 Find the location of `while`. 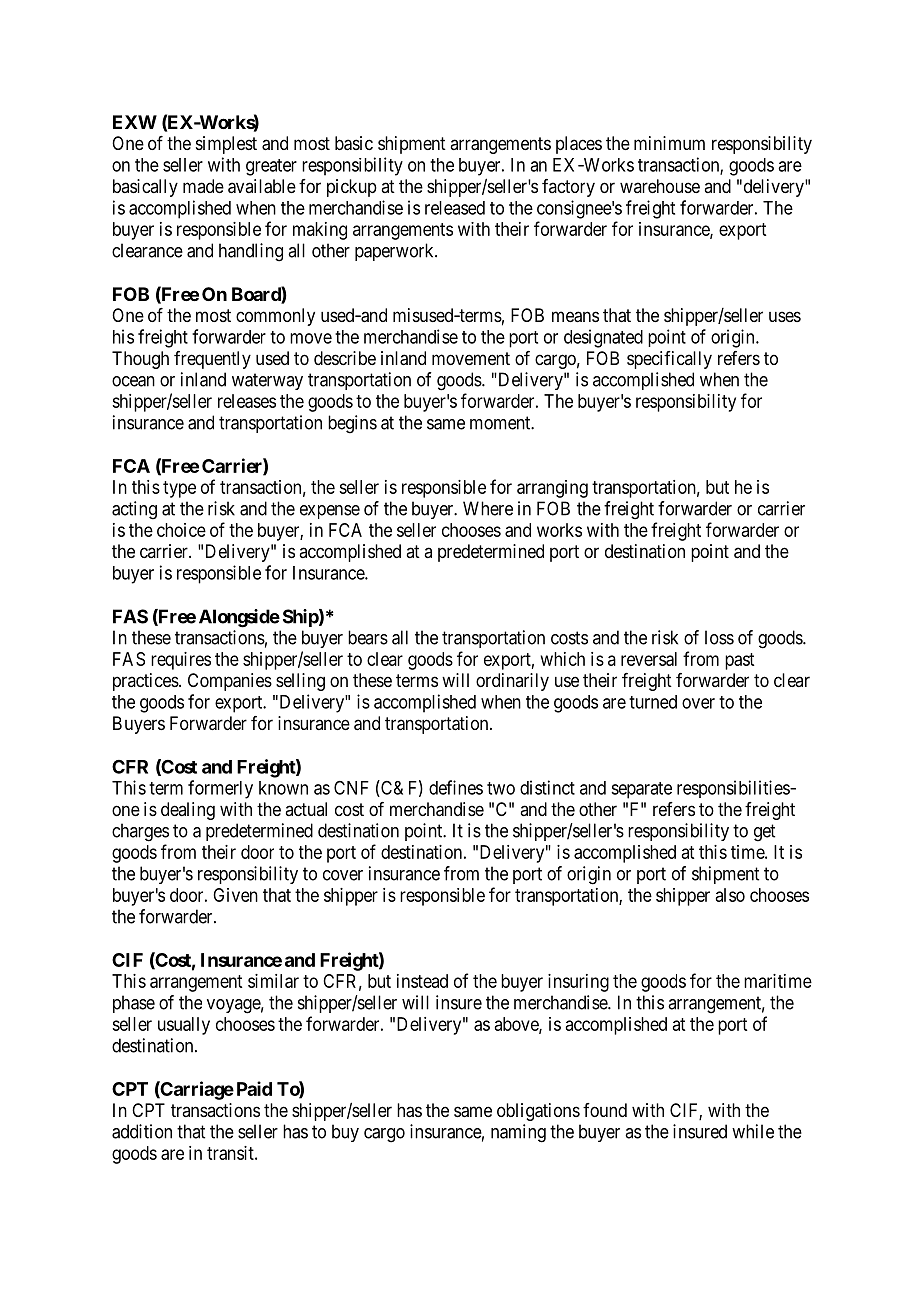

while is located at coordinates (753, 1131).
